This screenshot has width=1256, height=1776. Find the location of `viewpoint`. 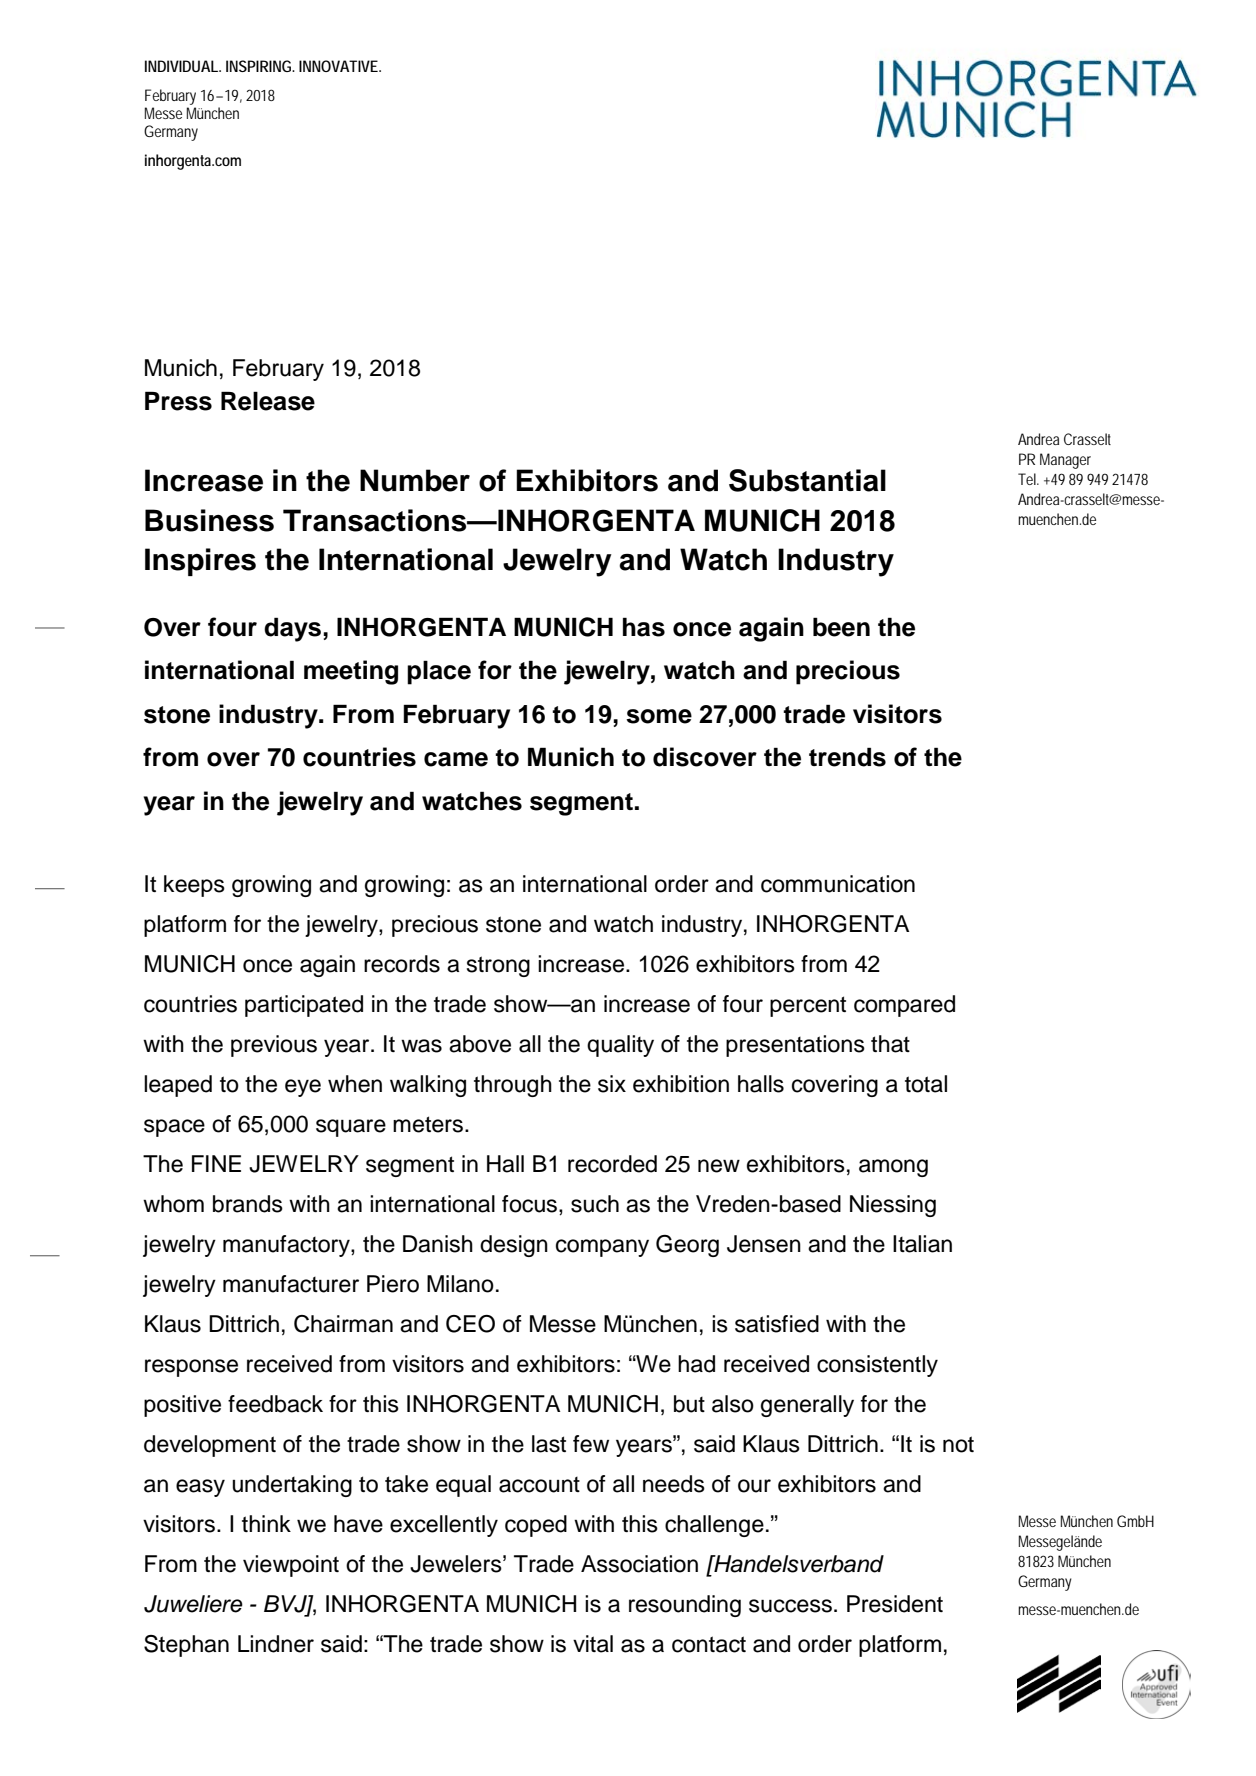

viewpoint is located at coordinates (291, 1566).
